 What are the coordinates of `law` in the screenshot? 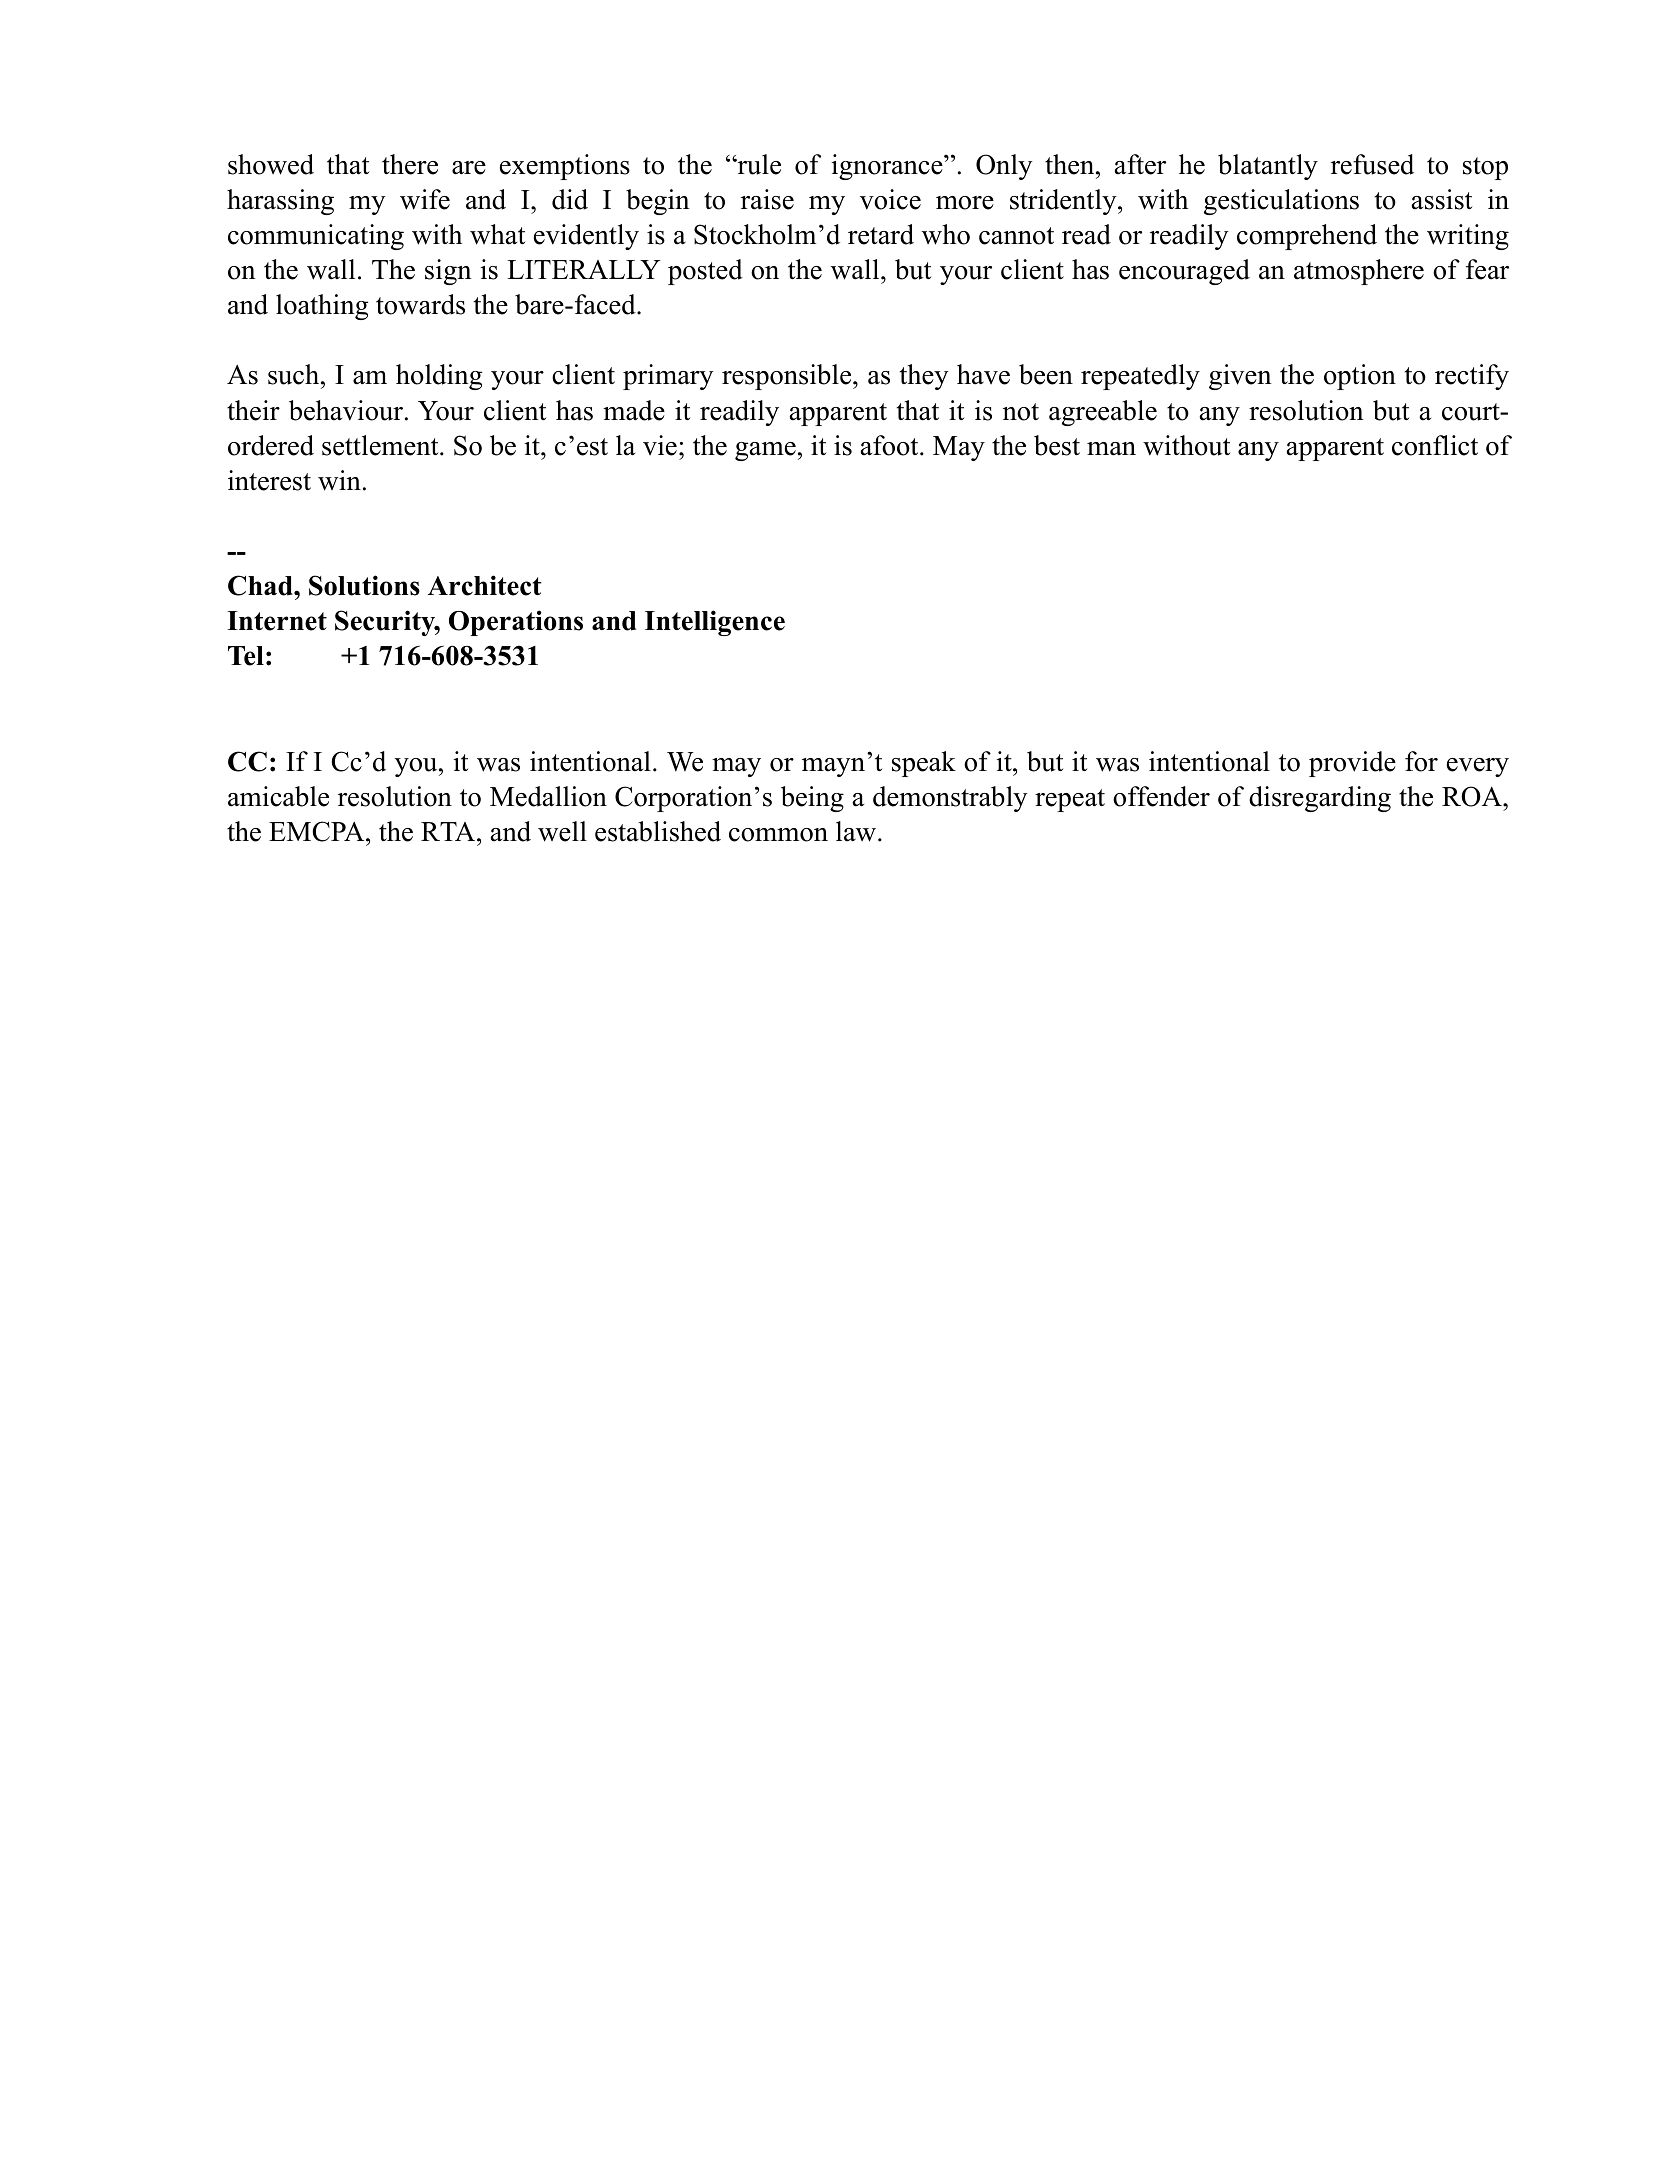 It's located at (857, 831).
